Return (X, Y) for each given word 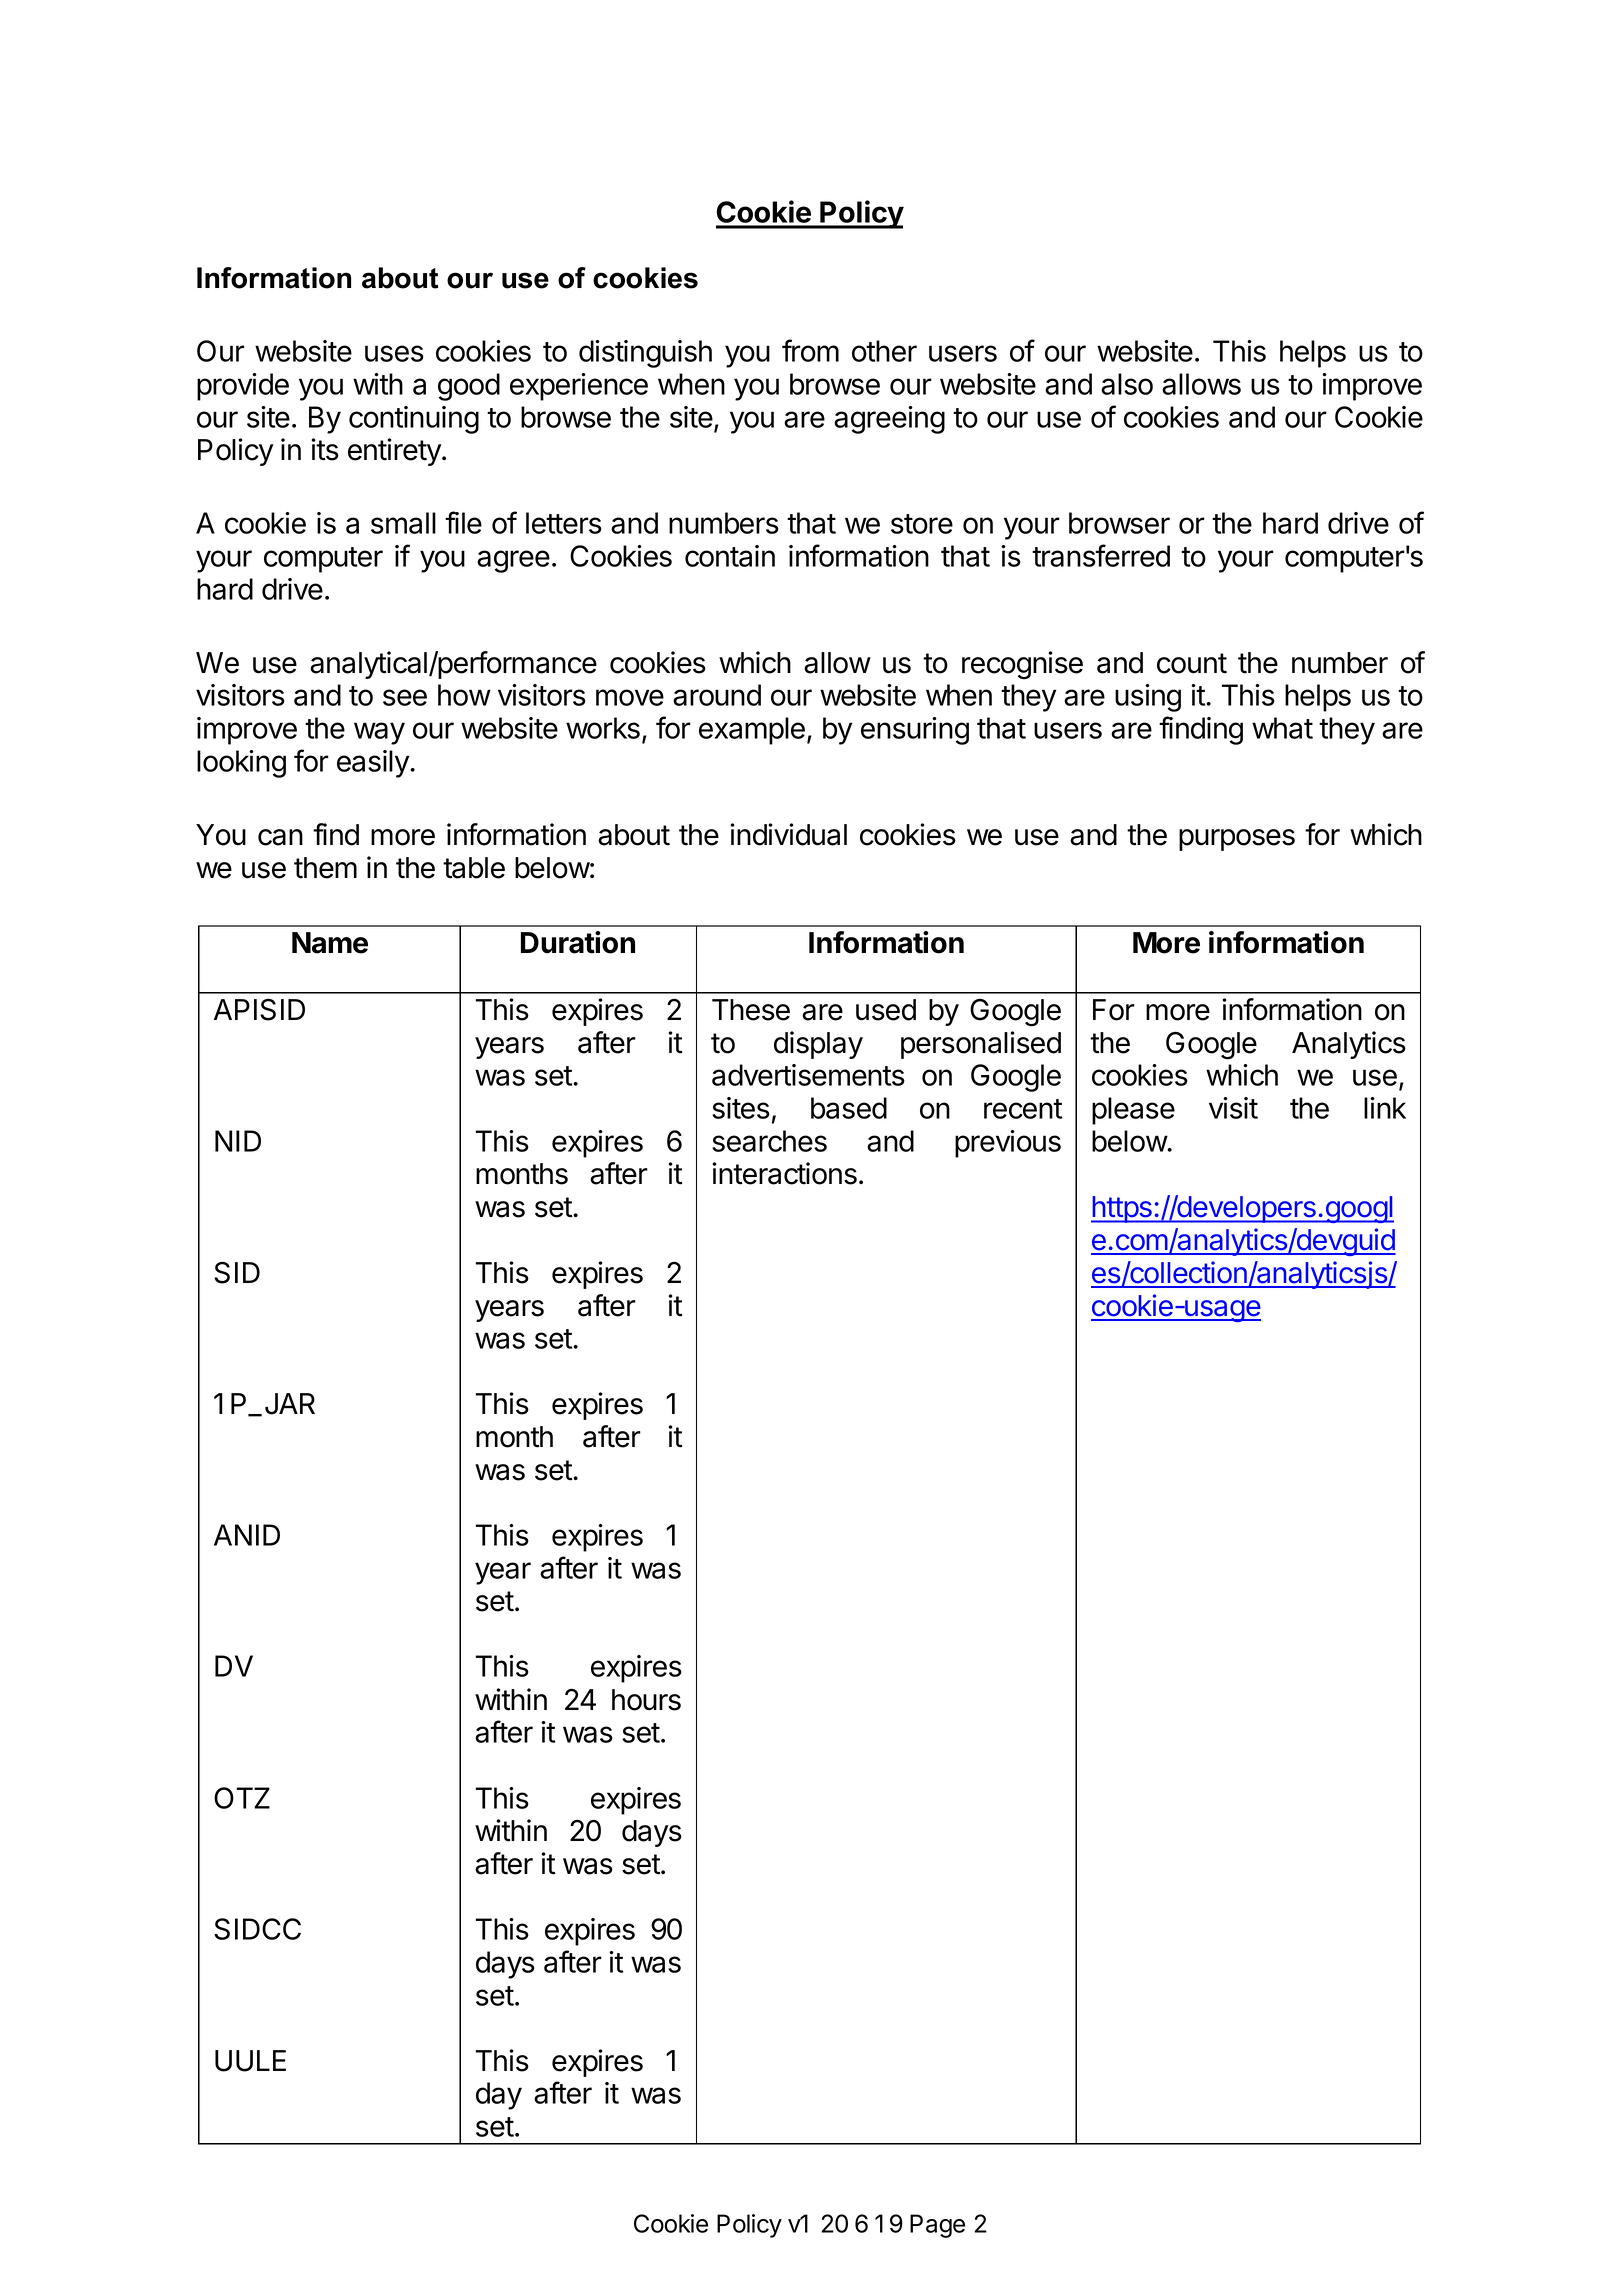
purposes (1237, 840)
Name (330, 943)
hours (646, 1700)
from (810, 350)
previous (1008, 1144)
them (325, 868)
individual (788, 834)
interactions (784, 1173)
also (1127, 384)
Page (937, 2226)
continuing (414, 420)
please (1133, 1111)
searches (769, 1141)
